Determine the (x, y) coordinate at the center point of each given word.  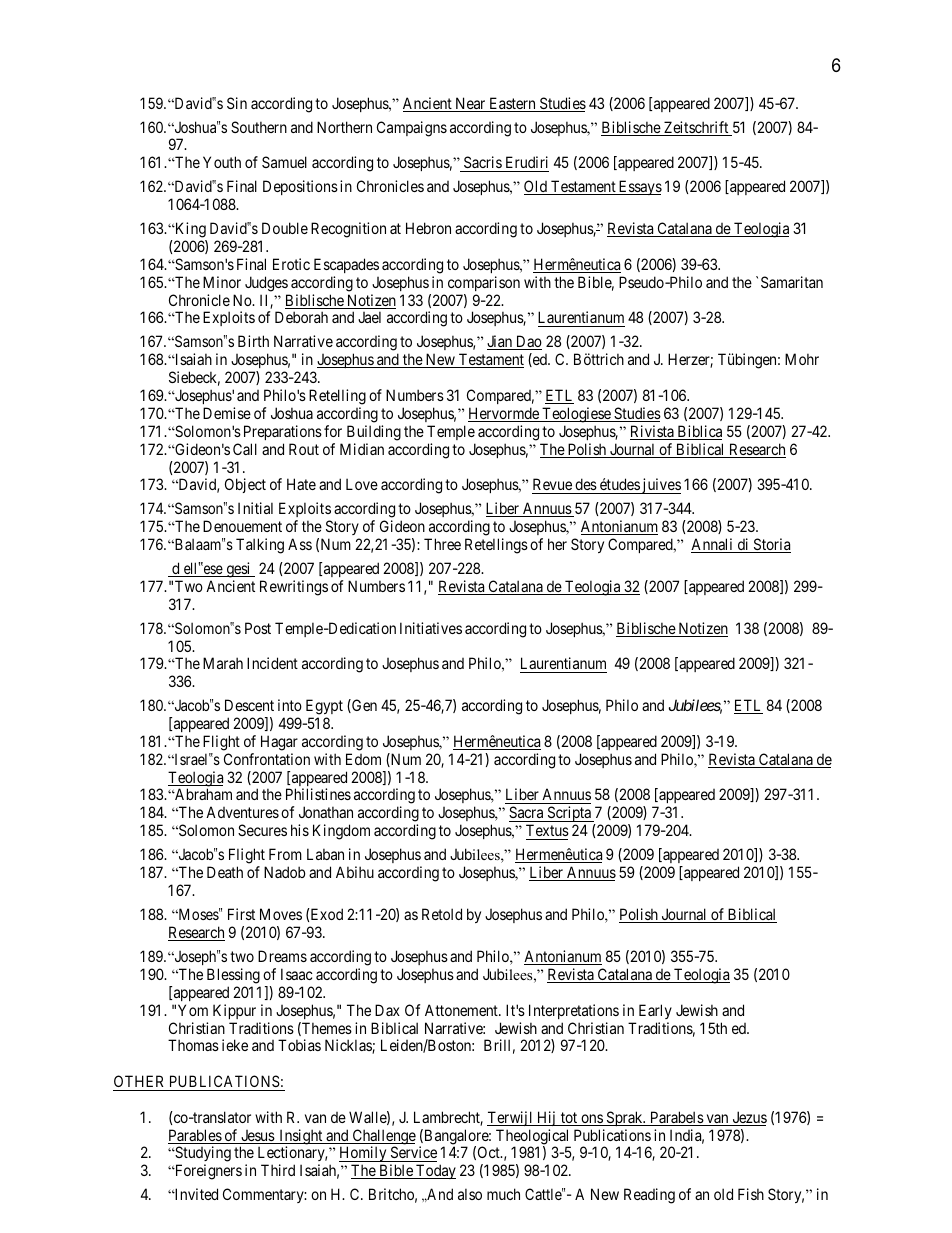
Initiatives (431, 628)
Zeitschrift (696, 128)
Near (470, 104)
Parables (195, 1136)
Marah (223, 663)
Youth (222, 162)
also (470, 1194)
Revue (553, 486)
